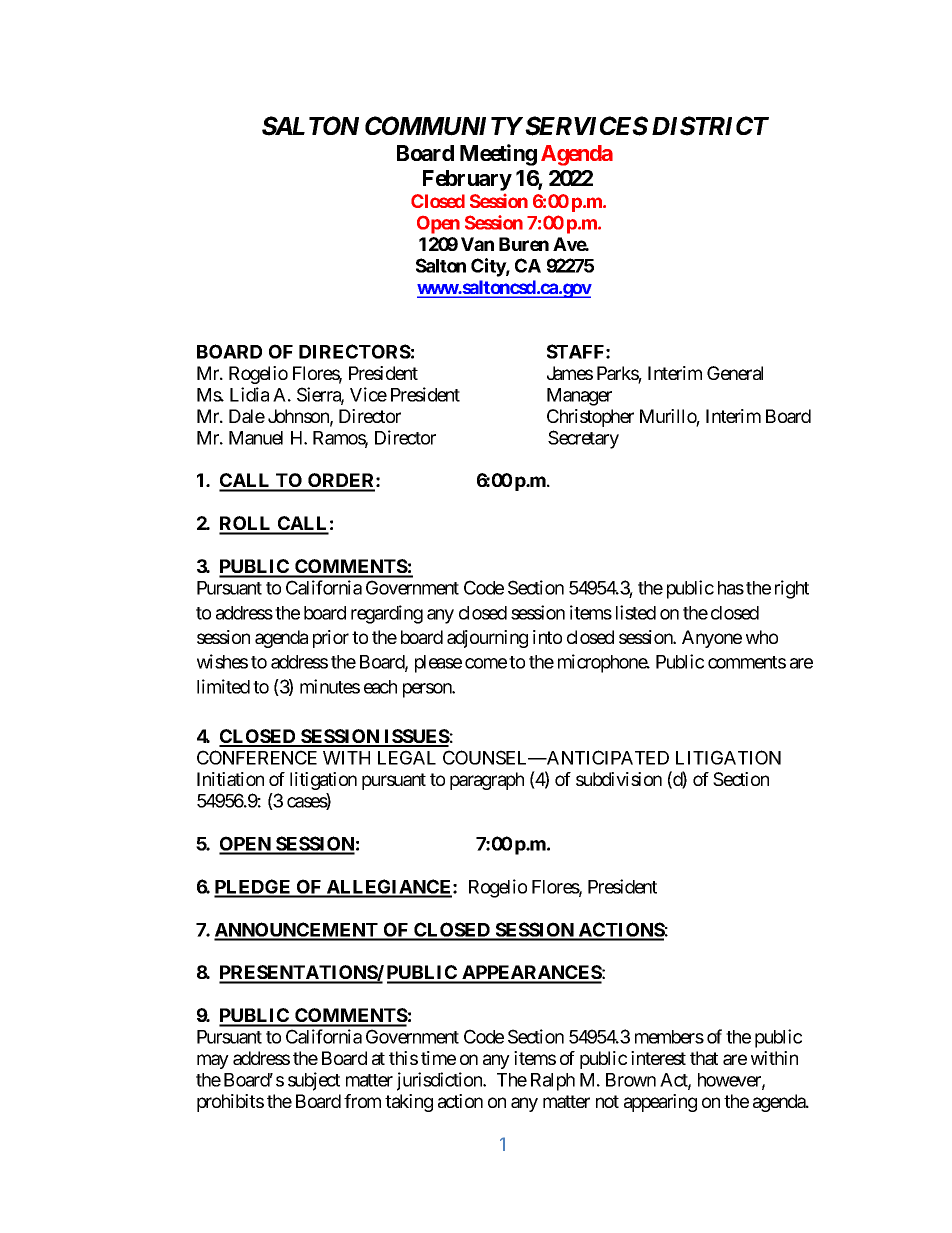  Describe the element at coordinates (498, 155) in the document. I see `Meeting` at that location.
